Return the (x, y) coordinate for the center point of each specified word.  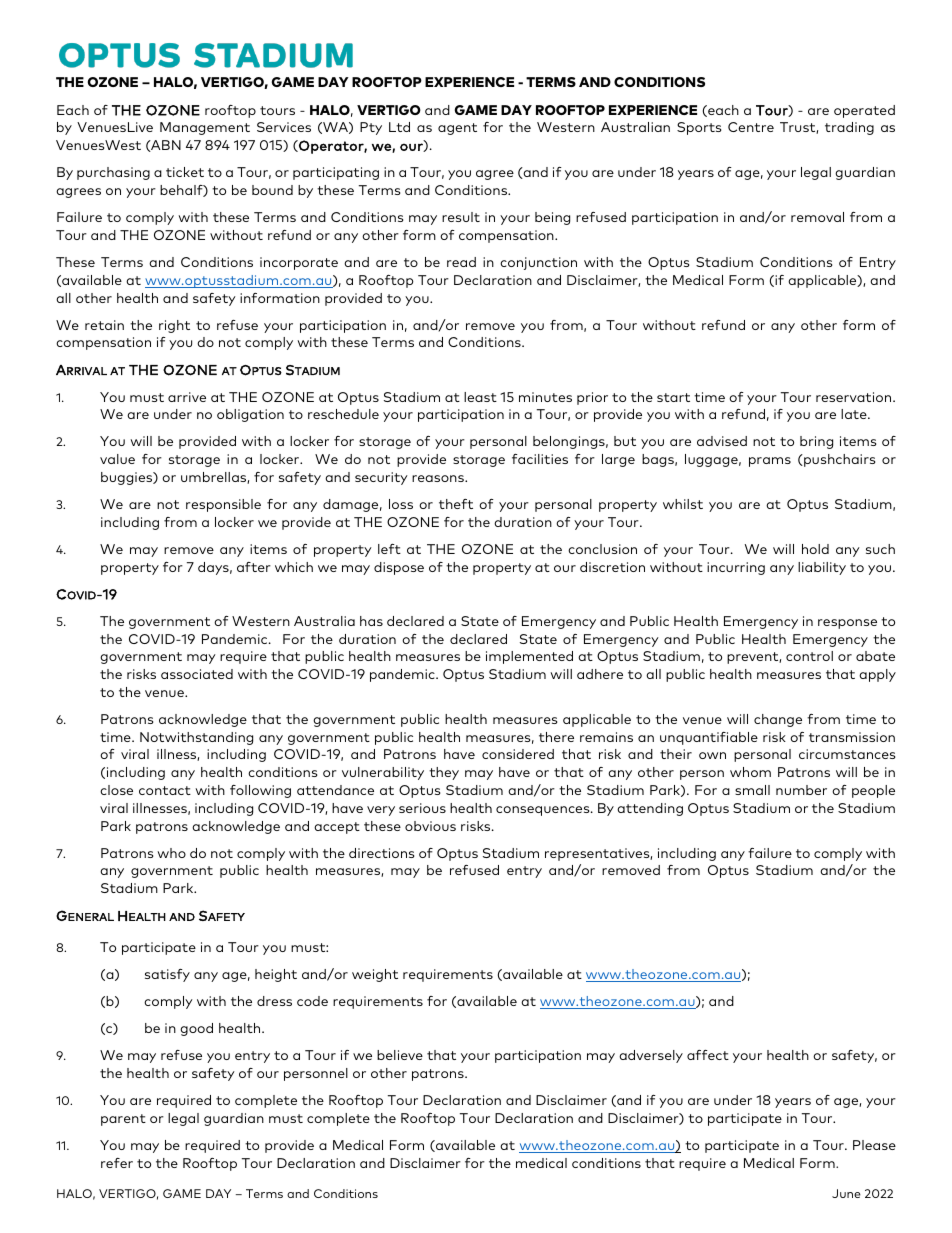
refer (117, 1163)
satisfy (167, 975)
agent (457, 129)
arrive (187, 397)
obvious (430, 826)
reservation (853, 397)
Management (205, 128)
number (801, 790)
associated (197, 674)
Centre (751, 127)
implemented (529, 657)
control (809, 656)
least (480, 397)
